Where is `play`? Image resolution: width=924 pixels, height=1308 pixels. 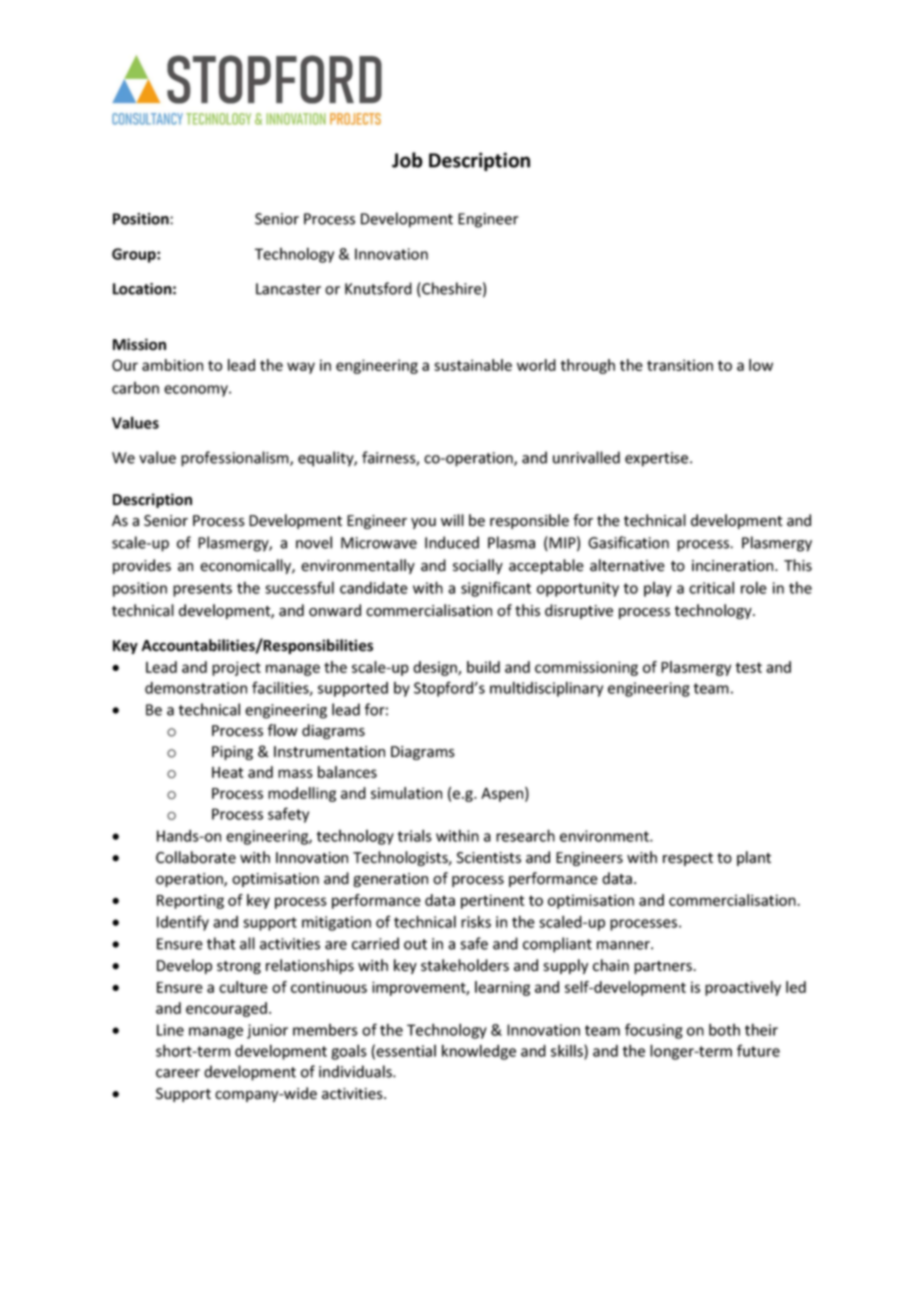
play is located at coordinates (658, 589).
